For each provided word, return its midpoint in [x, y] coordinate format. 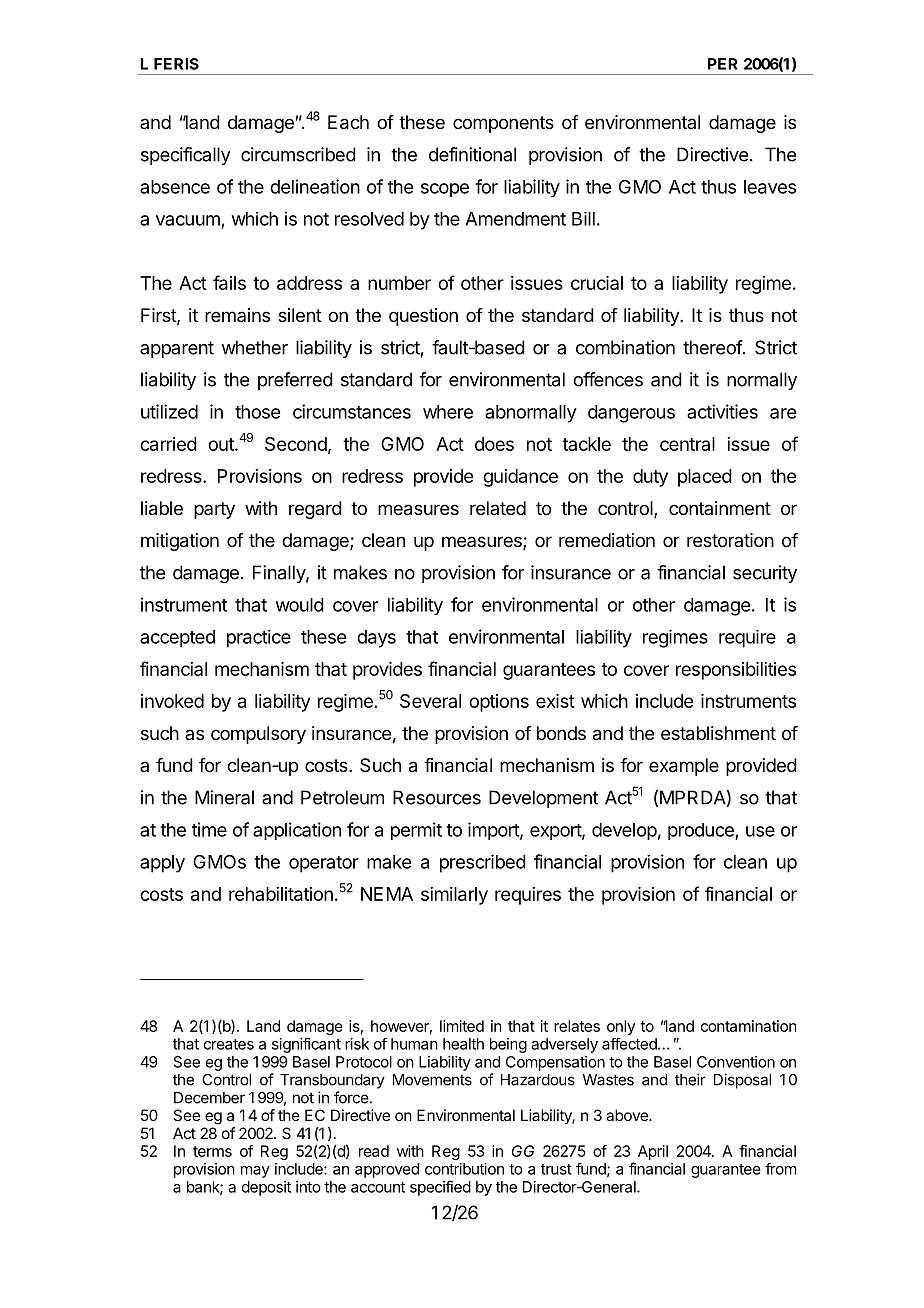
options [499, 703]
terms [212, 1151]
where [448, 412]
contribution [464, 1169]
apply [162, 864]
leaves [770, 187]
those [257, 412]
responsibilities [736, 671]
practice [259, 639]
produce [702, 831]
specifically [185, 156]
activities [722, 411]
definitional [472, 154]
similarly [454, 896]
